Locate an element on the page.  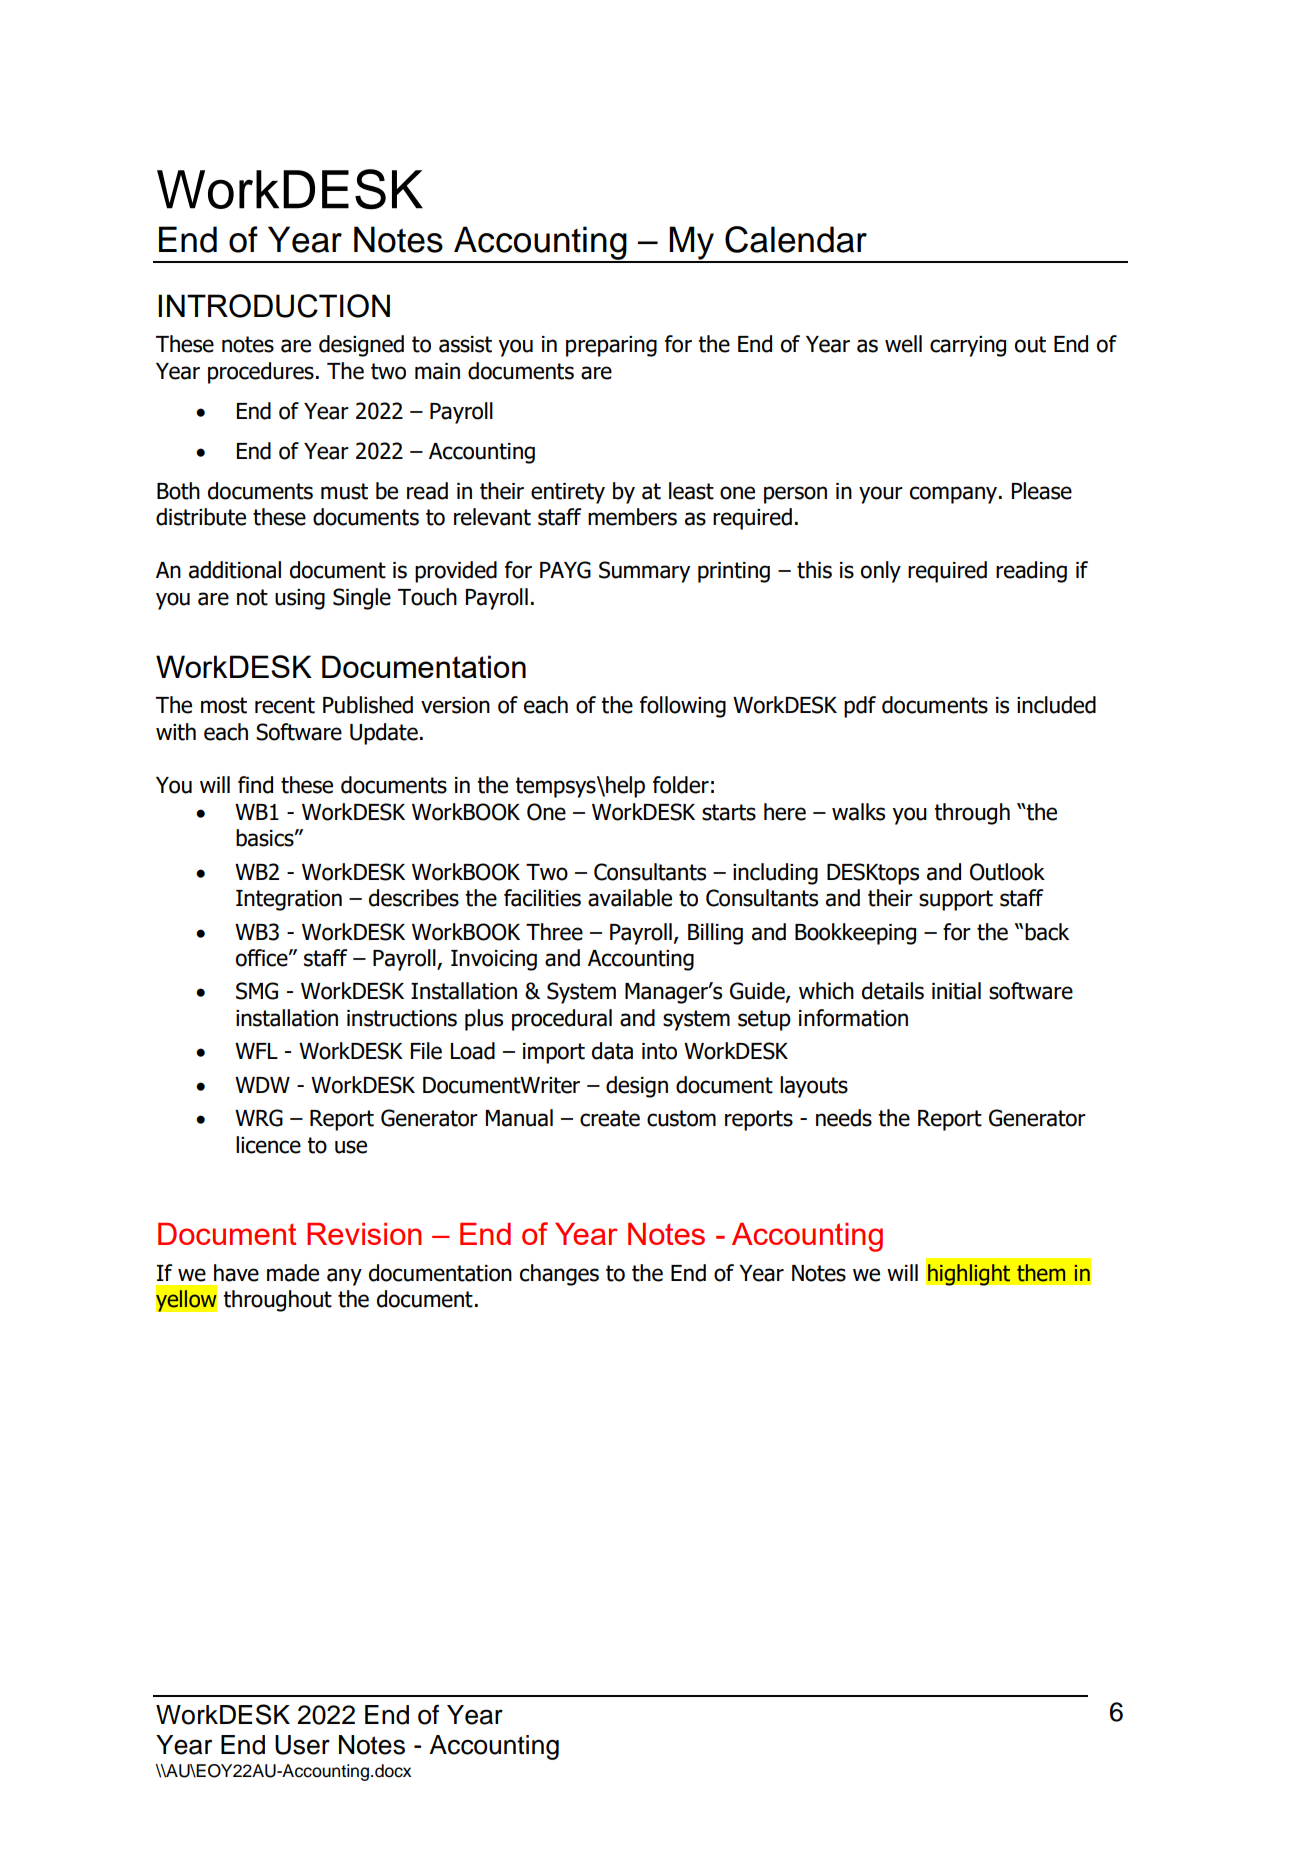
initial is located at coordinates (956, 991).
